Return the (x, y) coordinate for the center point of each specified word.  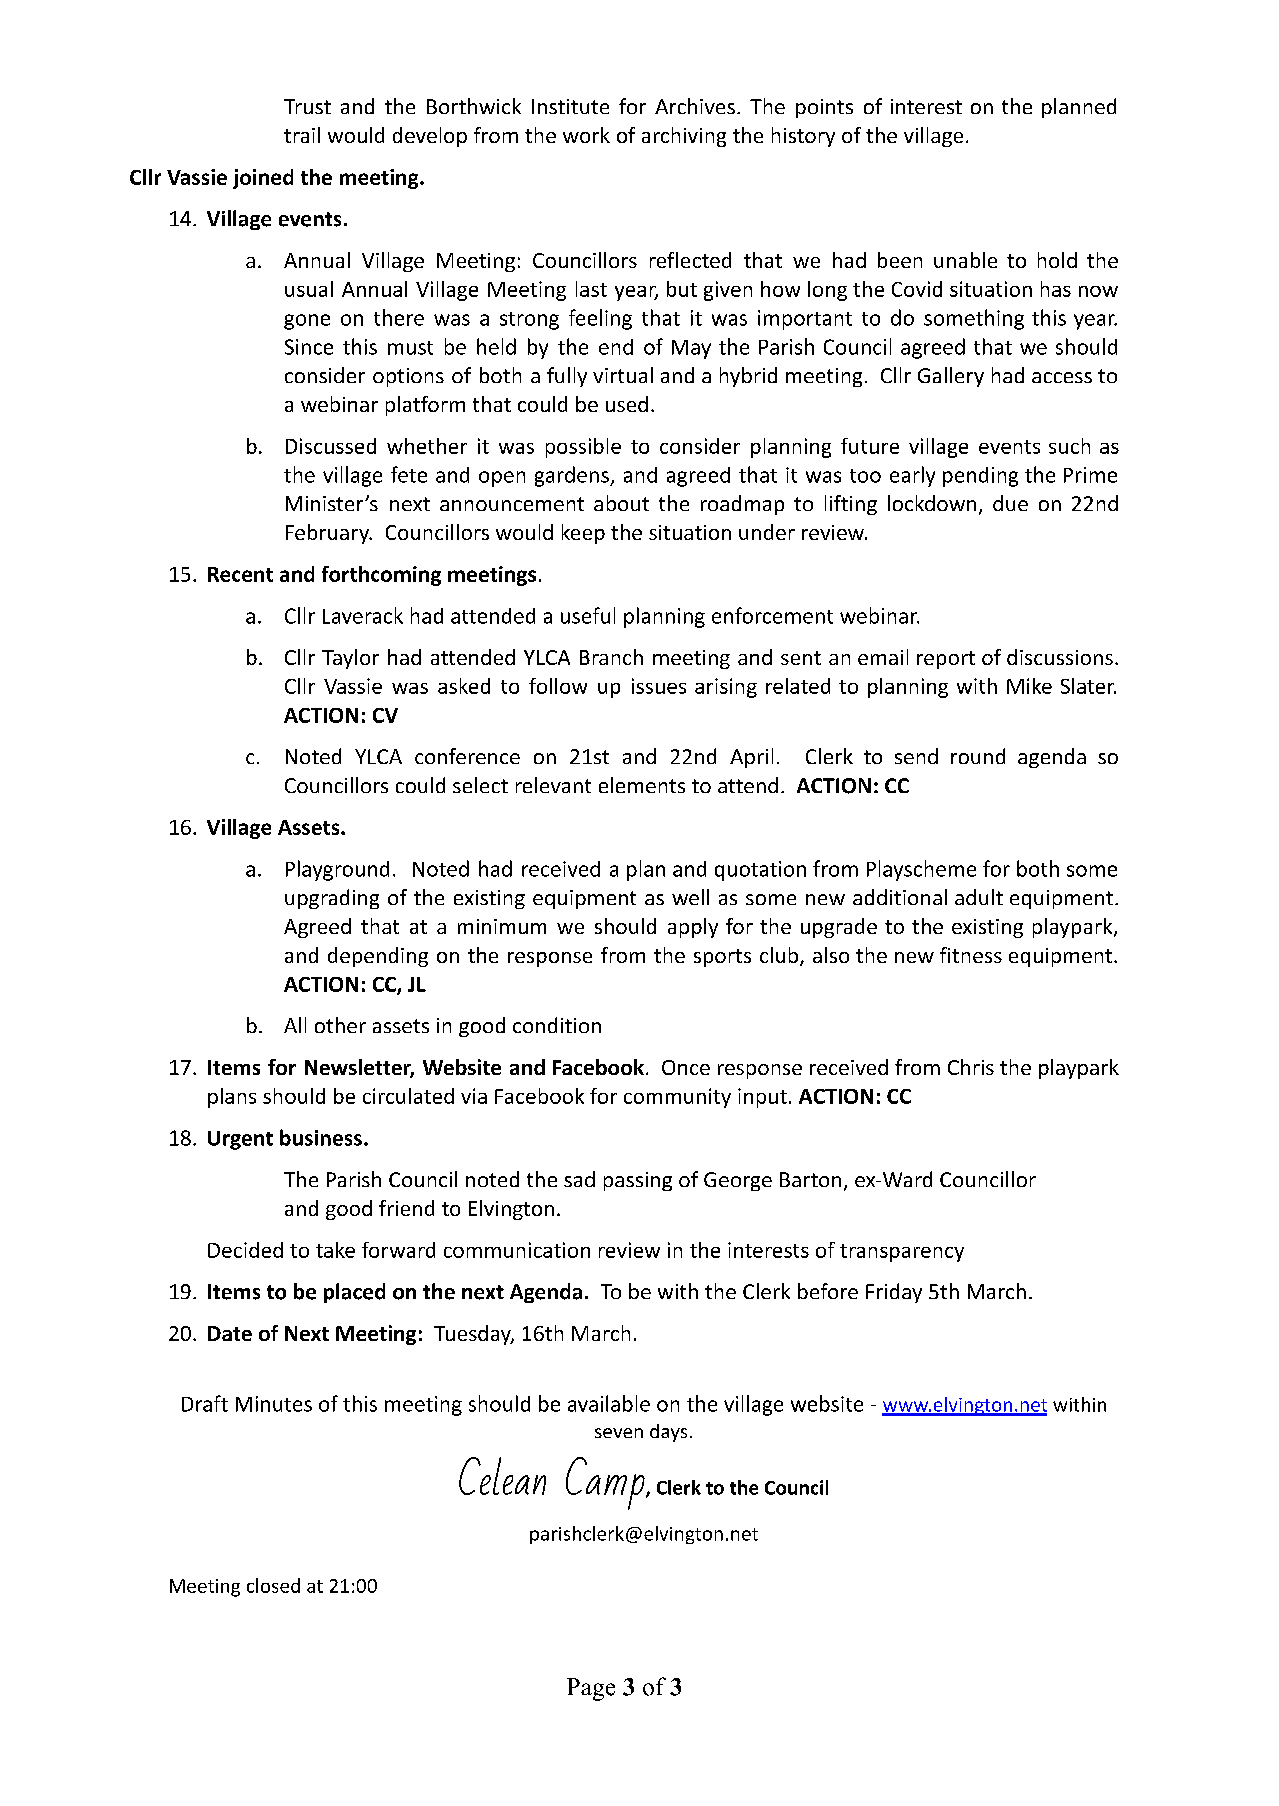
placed (354, 1293)
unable (965, 260)
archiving (684, 137)
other (340, 1025)
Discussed (331, 446)
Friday (894, 1293)
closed (273, 1585)
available (609, 1403)
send (916, 756)
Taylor (350, 659)
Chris (971, 1067)
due (1010, 503)
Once (686, 1067)
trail (302, 135)
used (627, 404)
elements (642, 785)
